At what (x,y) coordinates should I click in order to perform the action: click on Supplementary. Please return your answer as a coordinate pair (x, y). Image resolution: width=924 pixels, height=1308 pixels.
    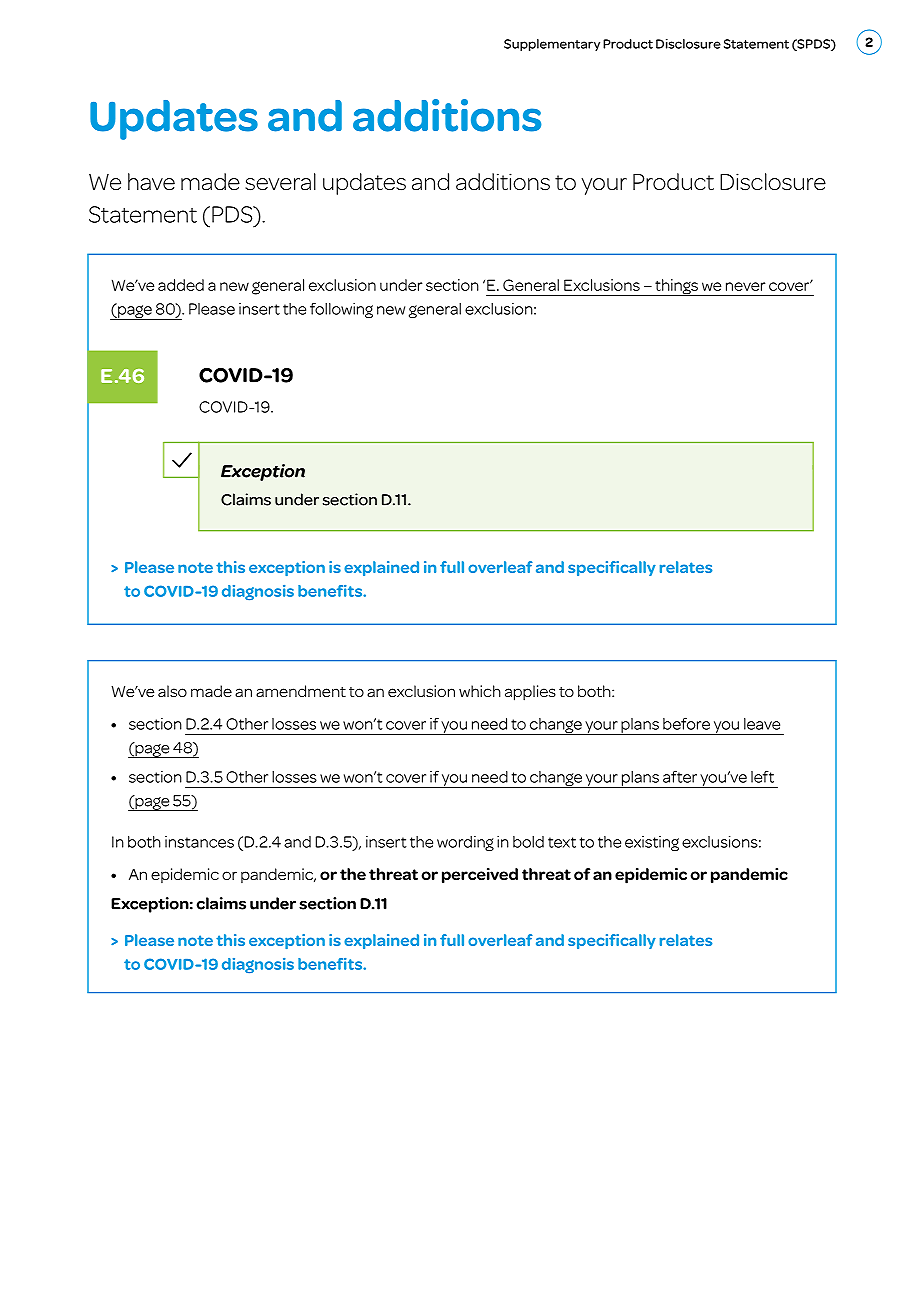
    Looking at the image, I should click on (552, 45).
